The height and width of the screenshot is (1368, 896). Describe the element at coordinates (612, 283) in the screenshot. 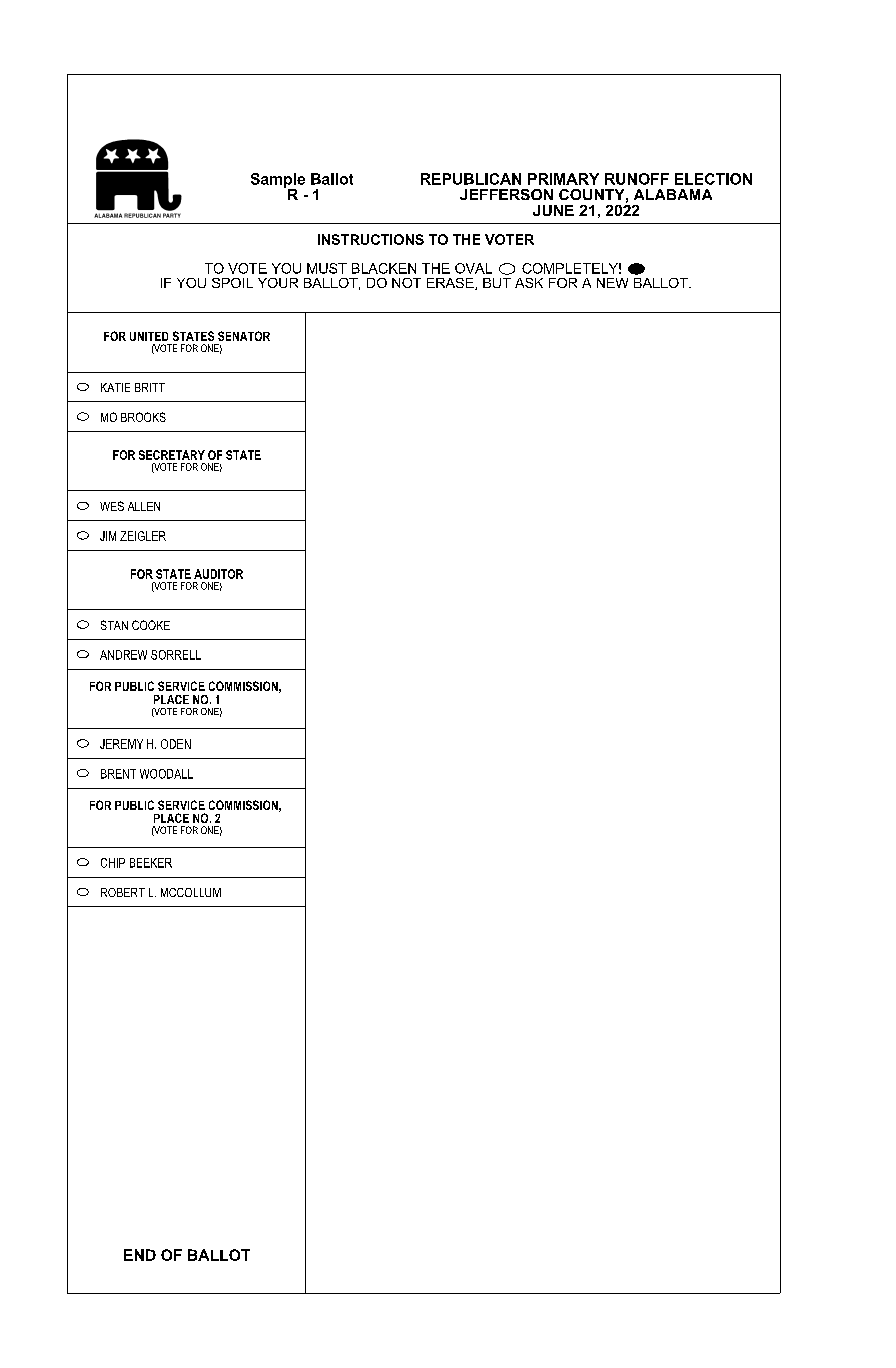

I see `NEW` at that location.
